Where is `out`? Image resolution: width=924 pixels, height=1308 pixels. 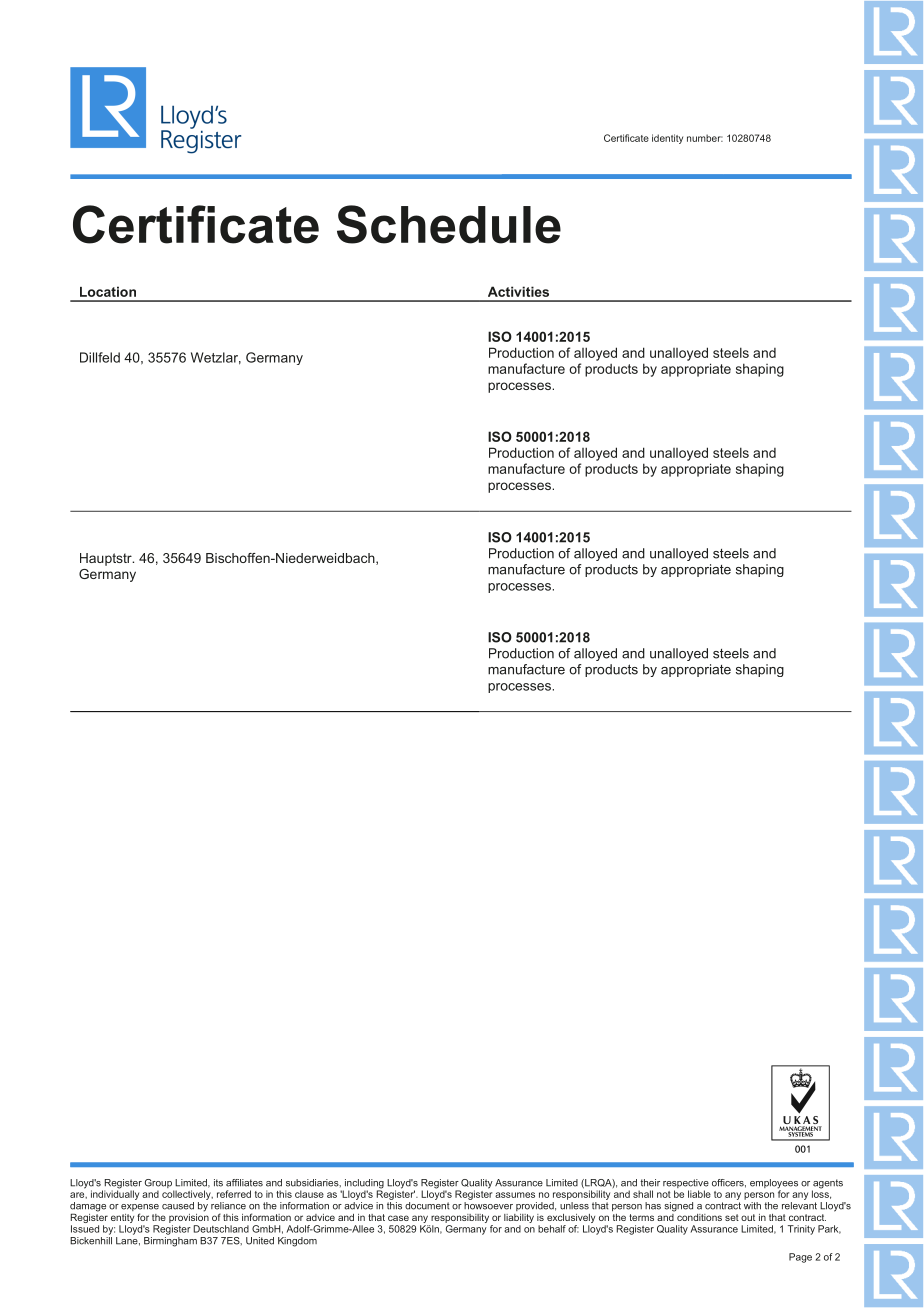
out is located at coordinates (748, 1217).
